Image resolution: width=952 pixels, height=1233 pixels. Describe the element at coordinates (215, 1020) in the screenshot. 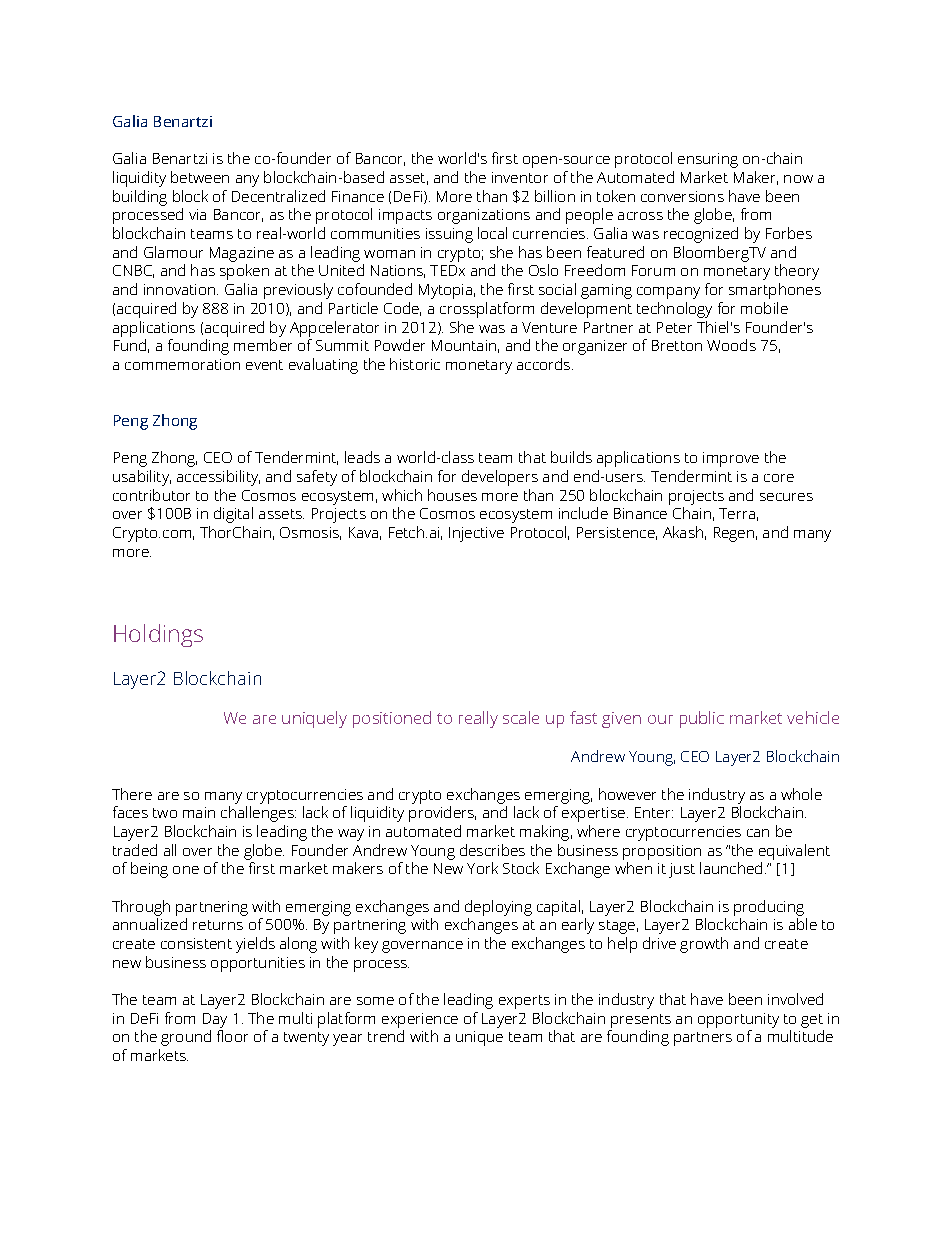

I see `Day` at that location.
